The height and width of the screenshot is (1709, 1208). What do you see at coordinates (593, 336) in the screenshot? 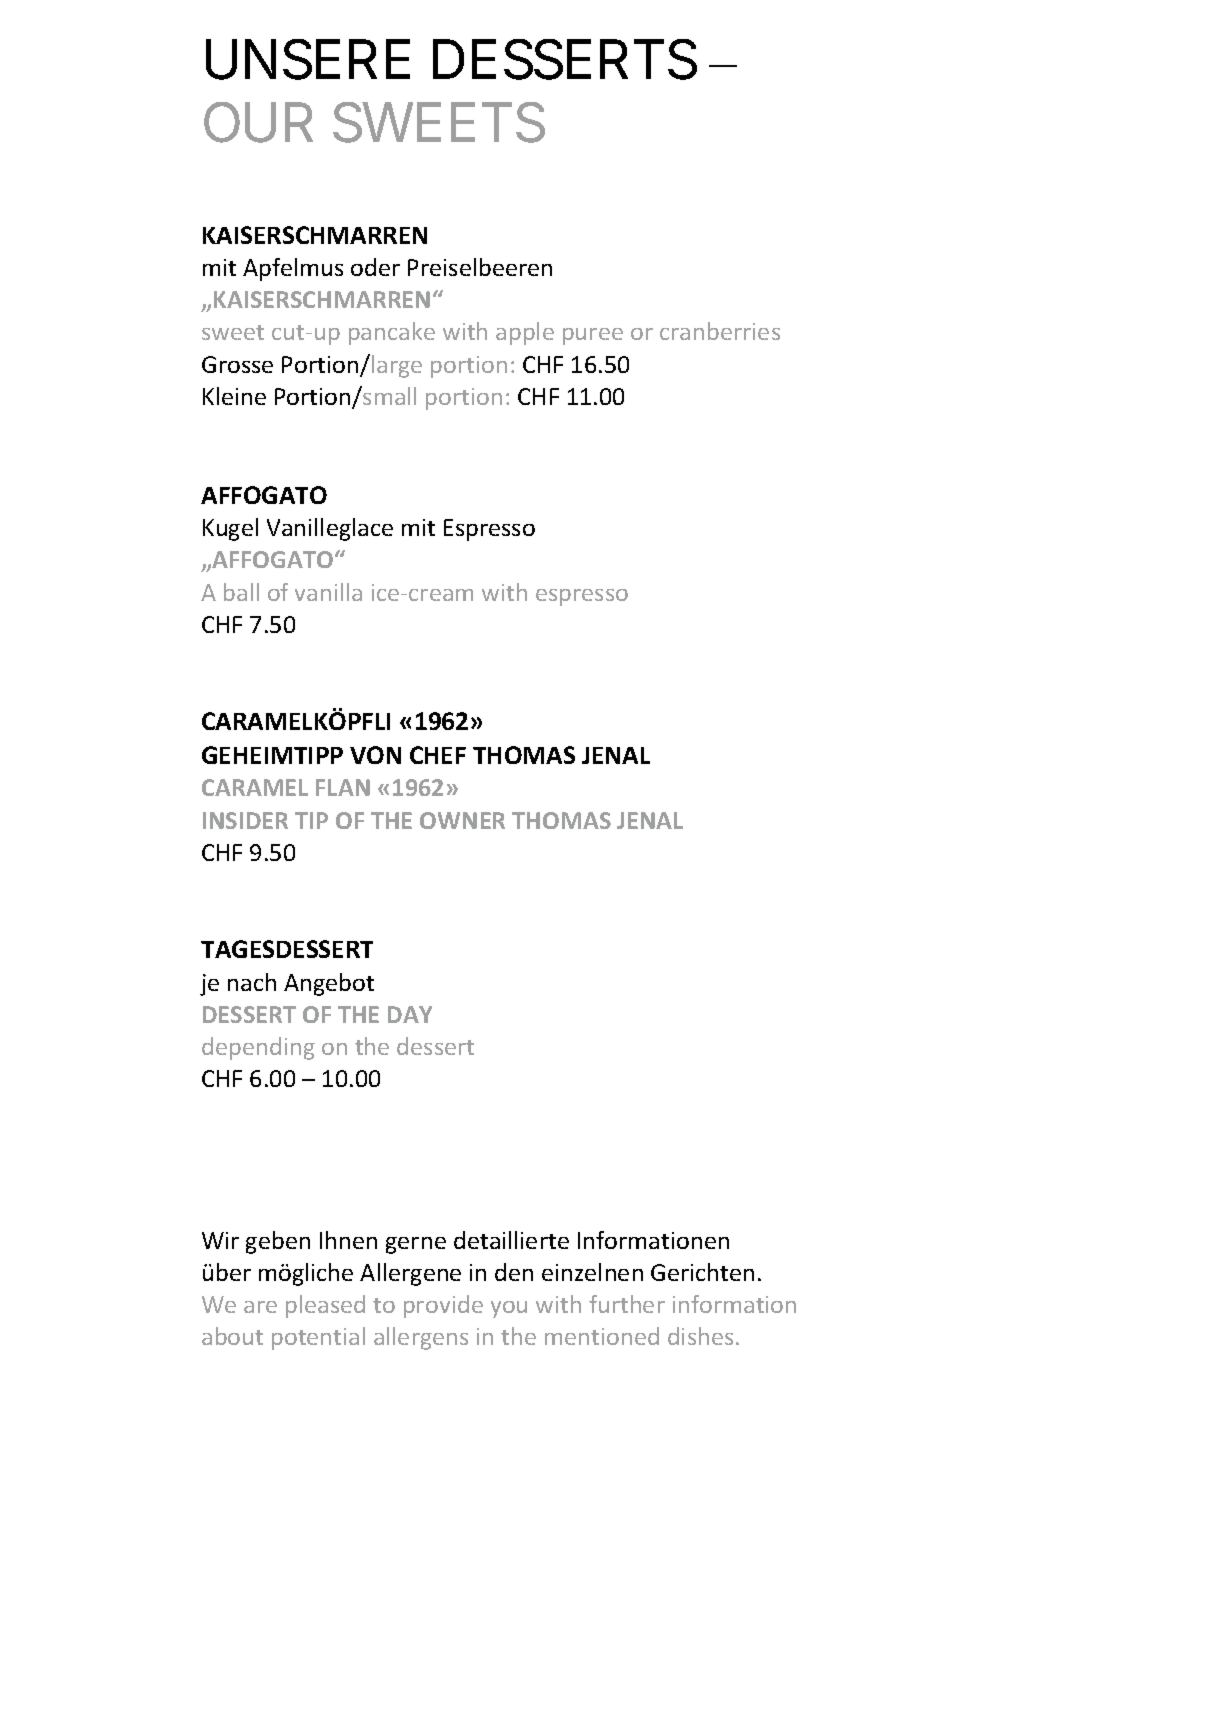
I see `puree` at bounding box center [593, 336].
